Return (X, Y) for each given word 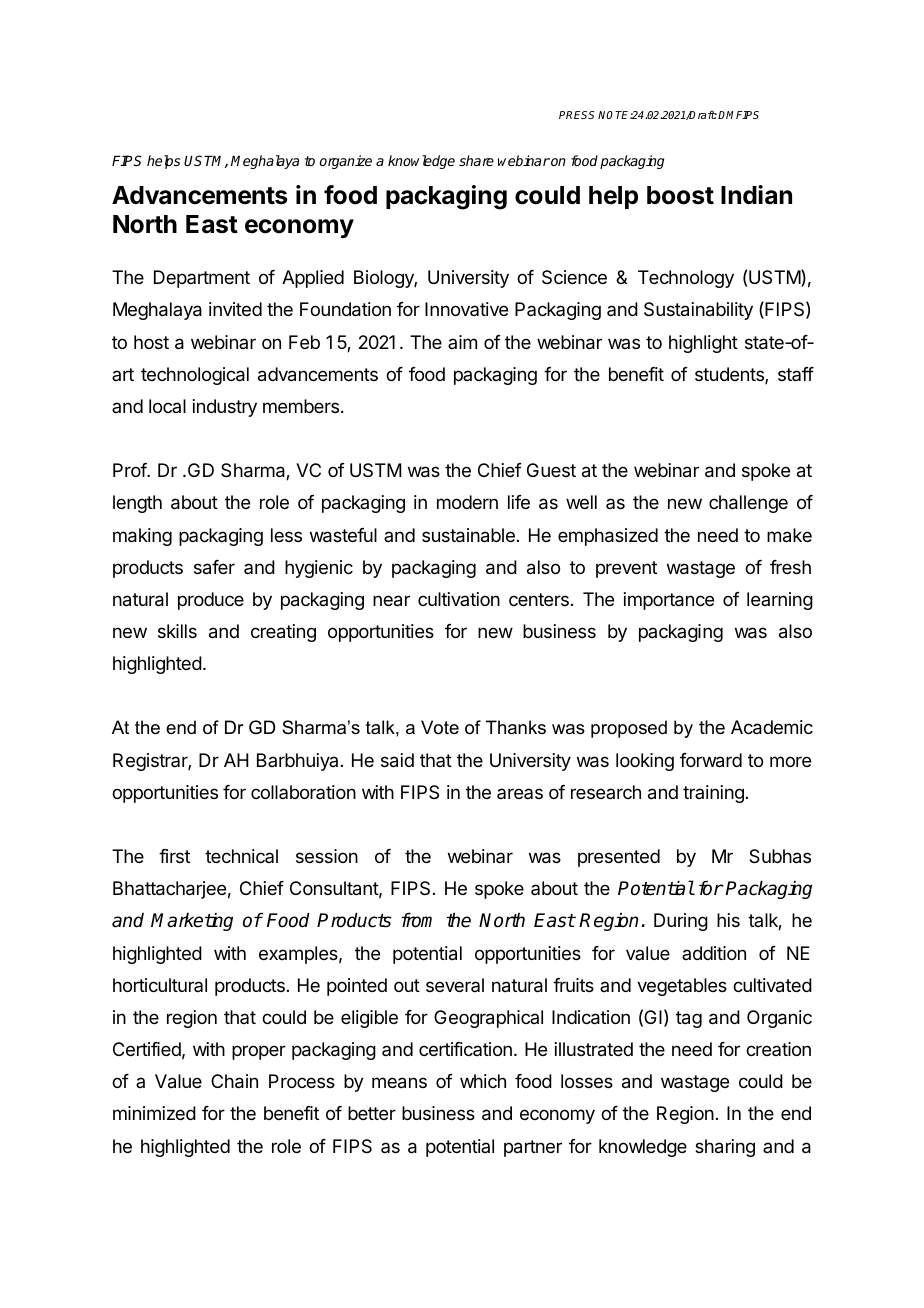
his (728, 920)
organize (346, 162)
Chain (234, 1081)
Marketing (192, 922)
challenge (748, 504)
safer (214, 567)
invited (235, 309)
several (455, 985)
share (476, 160)
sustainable (468, 535)
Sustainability (698, 311)
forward (711, 760)
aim (462, 342)
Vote (440, 727)
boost (680, 195)
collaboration (303, 792)
